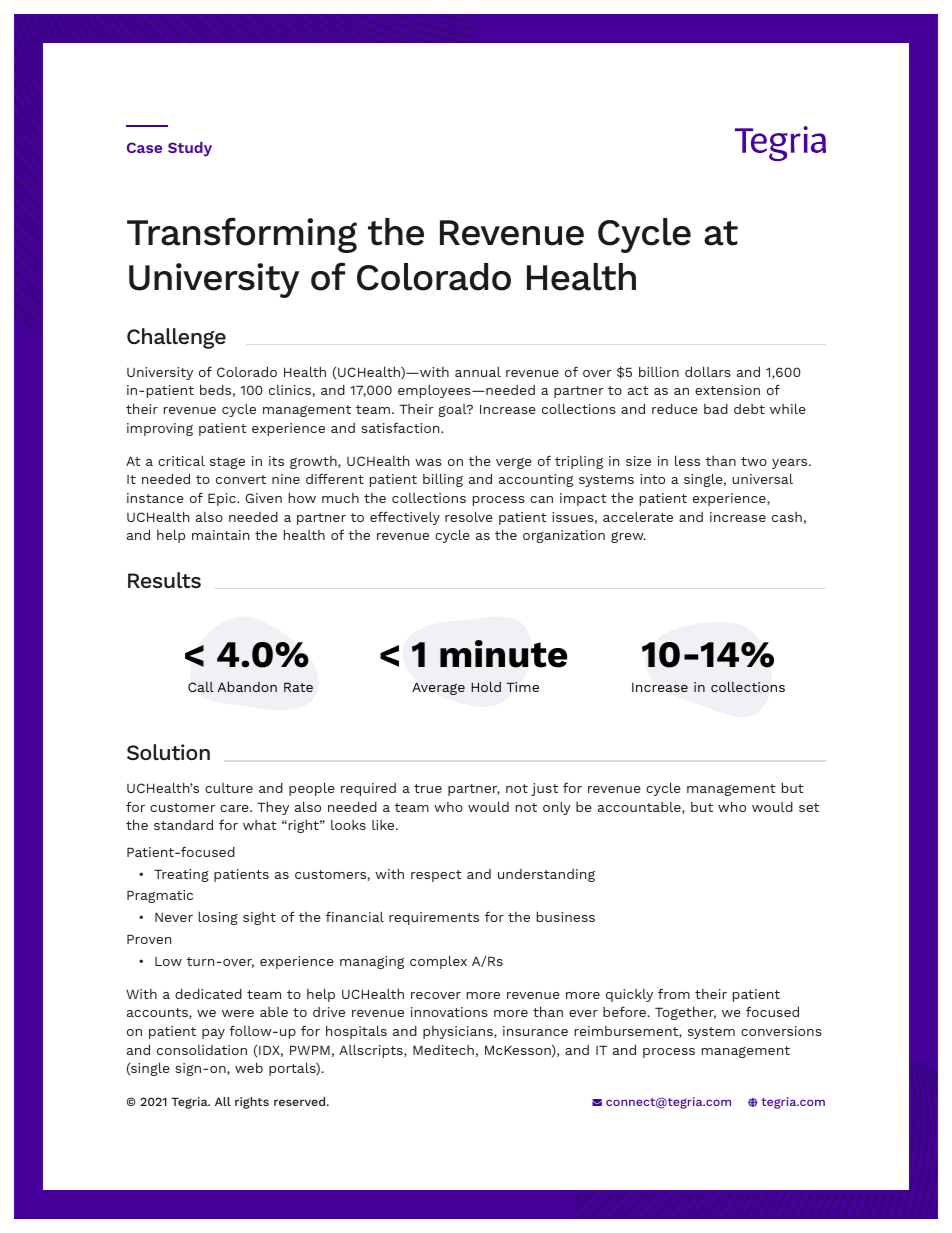  What do you see at coordinates (443, 480) in the screenshot?
I see `billing` at bounding box center [443, 480].
